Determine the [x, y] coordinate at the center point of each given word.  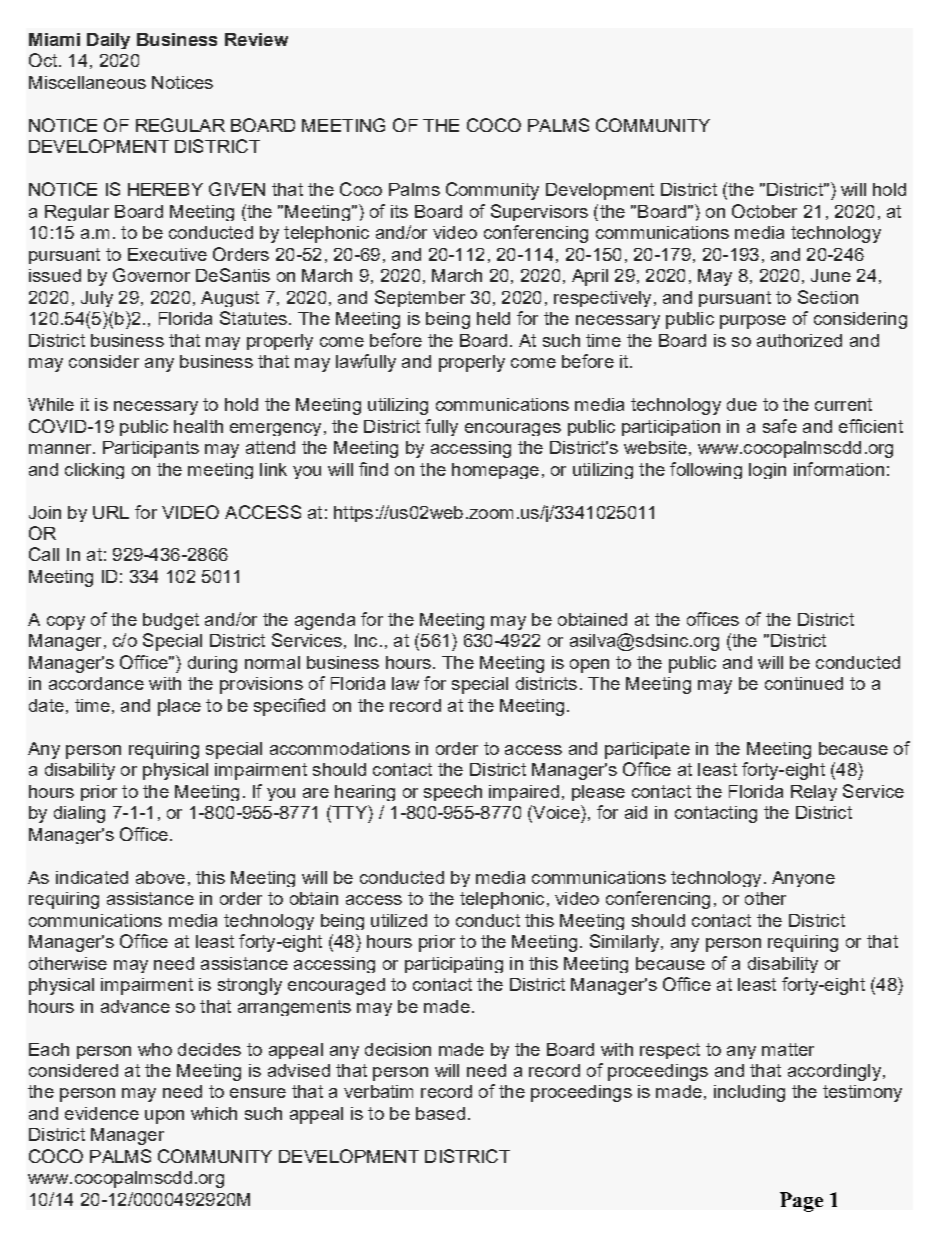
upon [164, 1117]
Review [256, 39]
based [440, 1113]
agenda [325, 621]
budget [171, 621]
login [767, 471]
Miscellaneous [87, 82]
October [764, 211]
